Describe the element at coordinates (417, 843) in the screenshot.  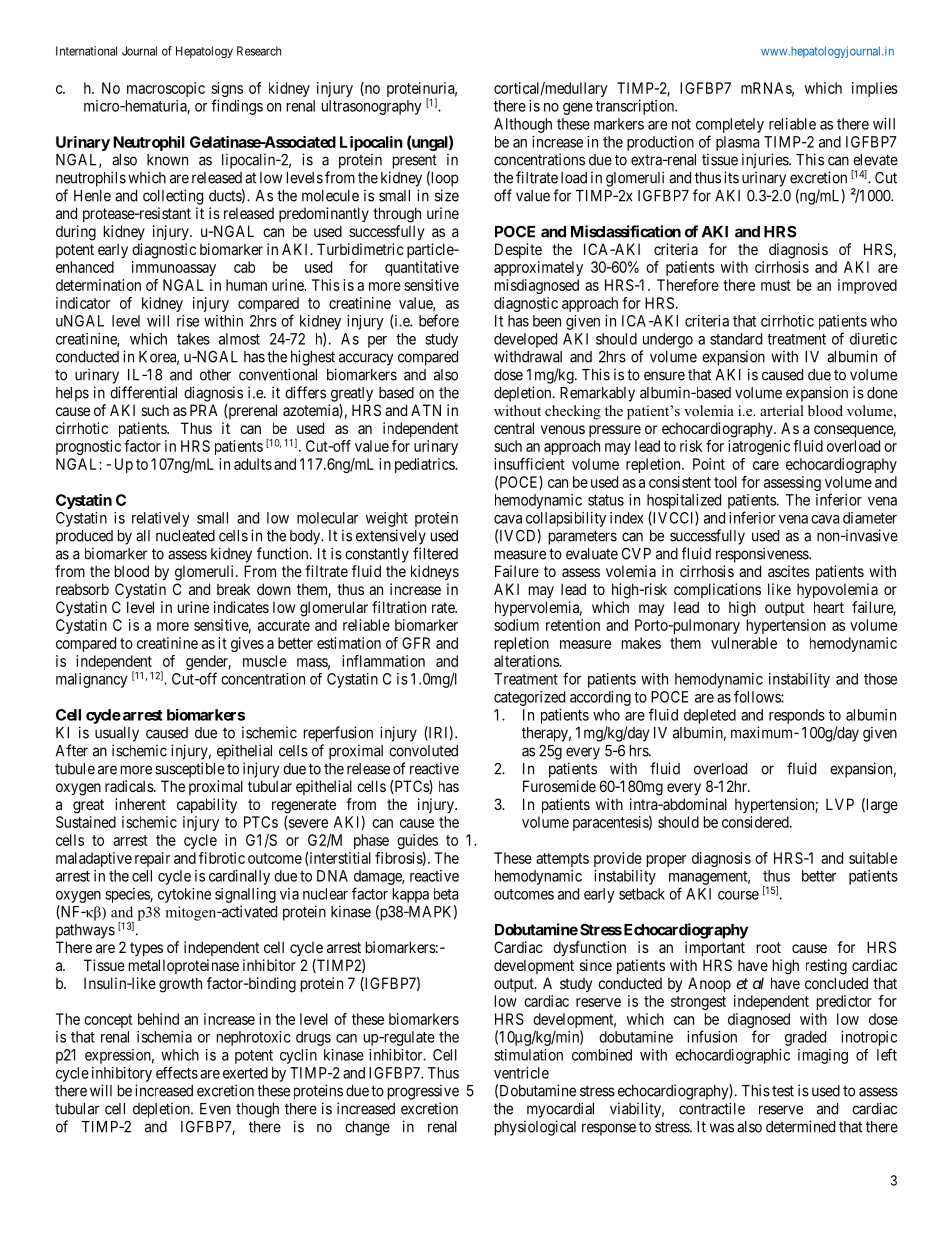
I see `guides` at that location.
